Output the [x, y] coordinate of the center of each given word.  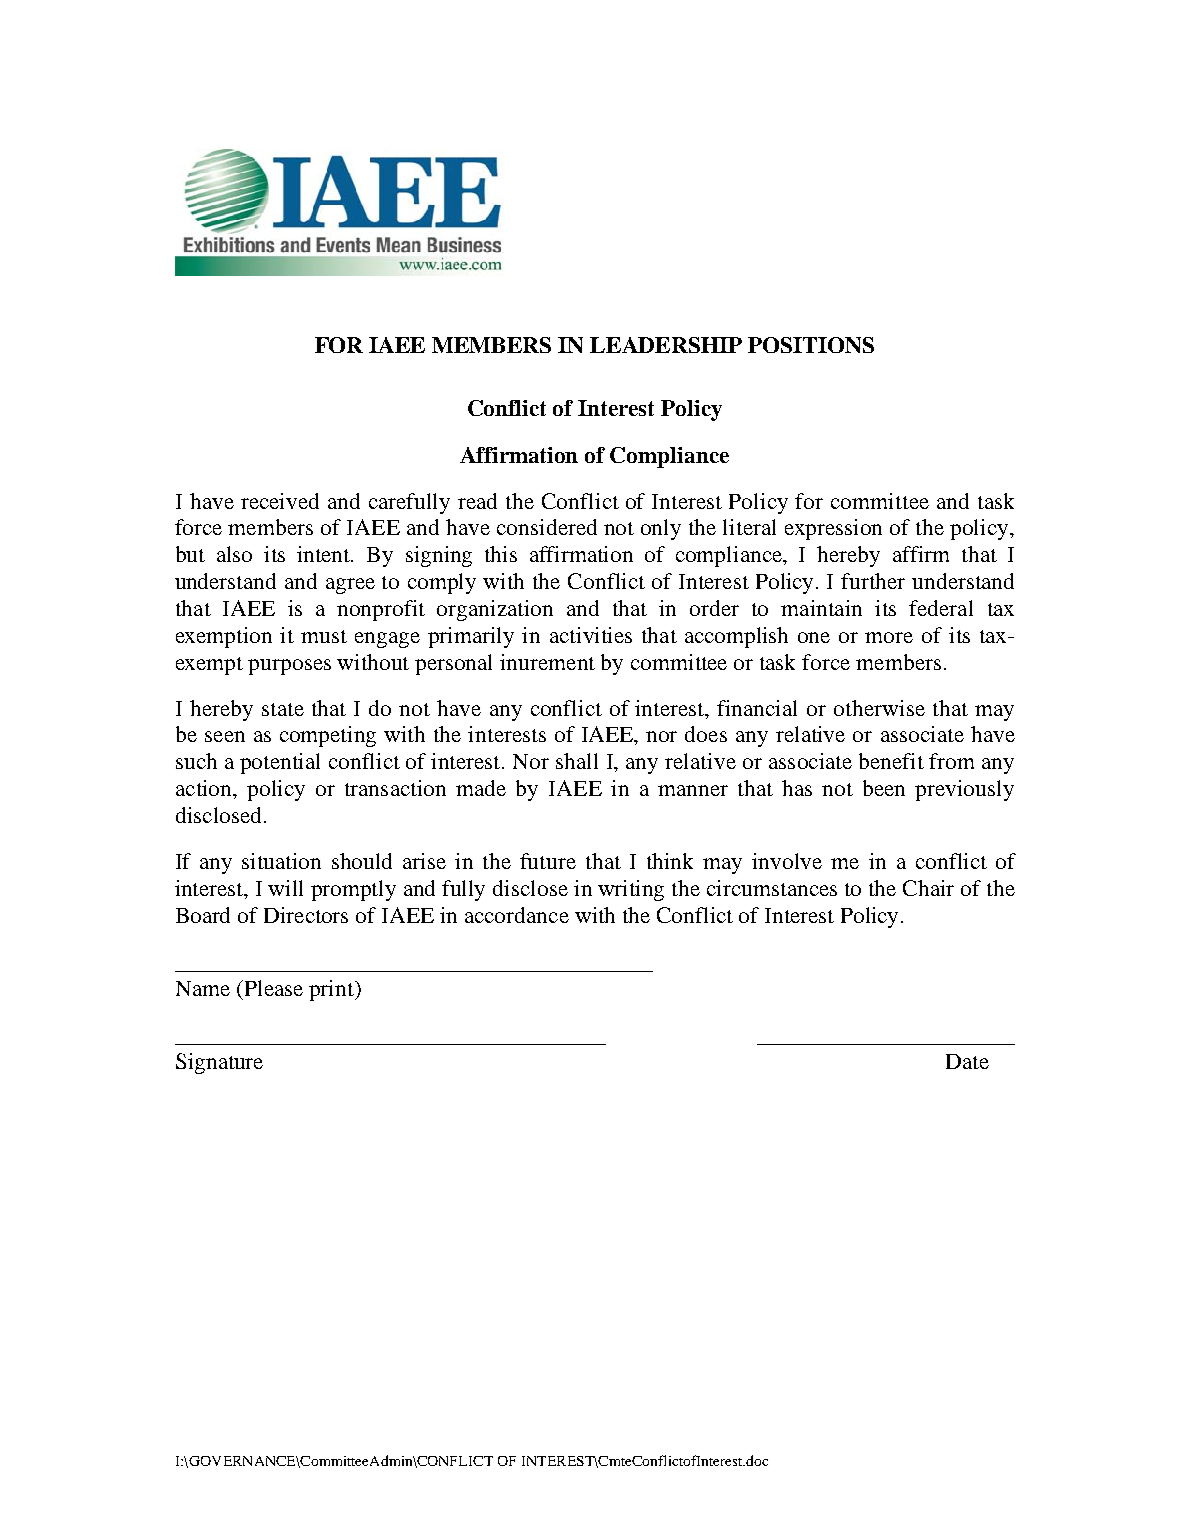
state [283, 709]
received [280, 501]
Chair [928, 888]
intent [325, 554]
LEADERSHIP [666, 345]
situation [281, 861]
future [548, 861]
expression [833, 529]
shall [577, 761]
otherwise [879, 708]
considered [547, 527]
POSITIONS [811, 345]
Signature [219, 1063]
